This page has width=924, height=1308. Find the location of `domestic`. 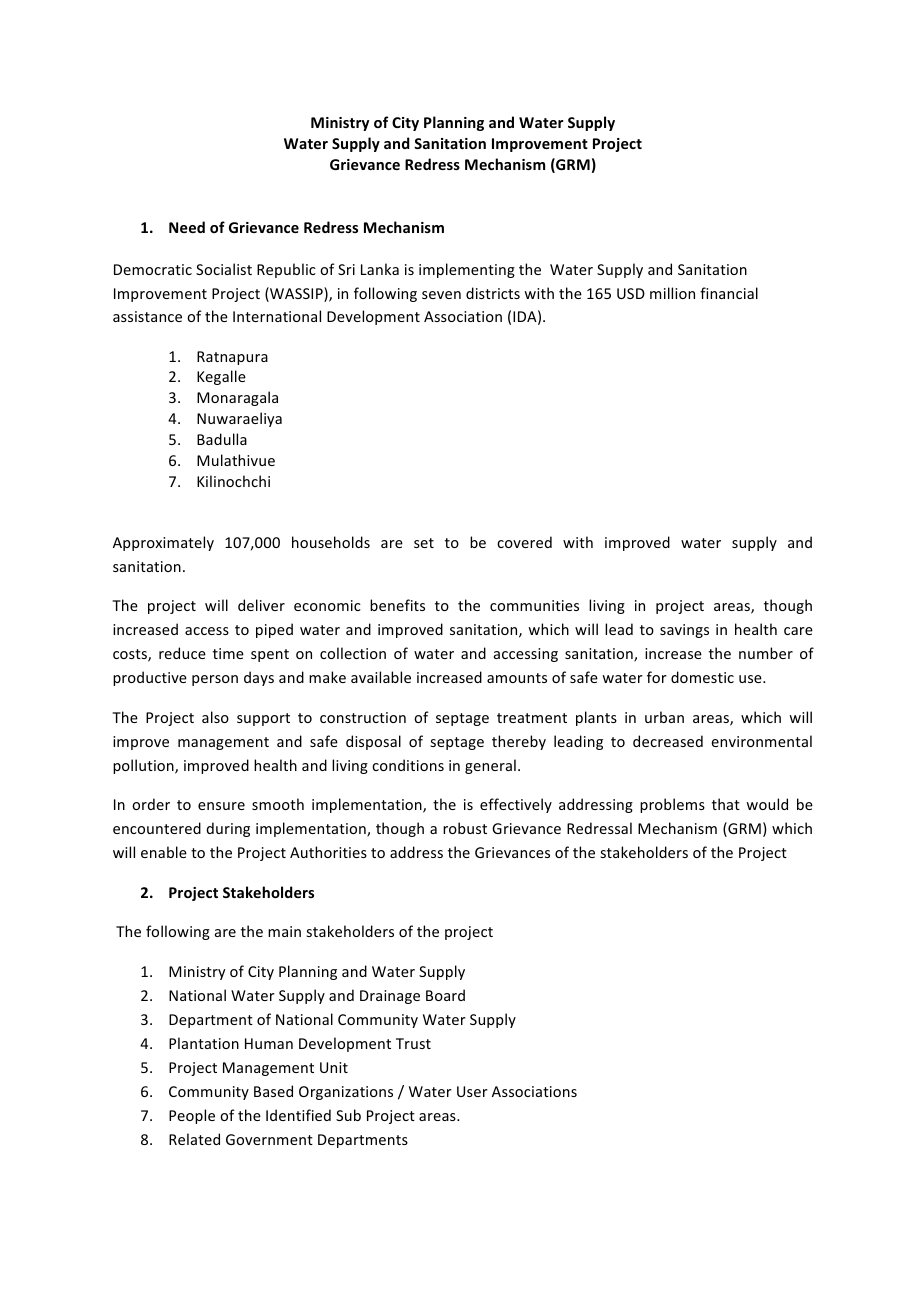

domestic is located at coordinates (702, 677).
